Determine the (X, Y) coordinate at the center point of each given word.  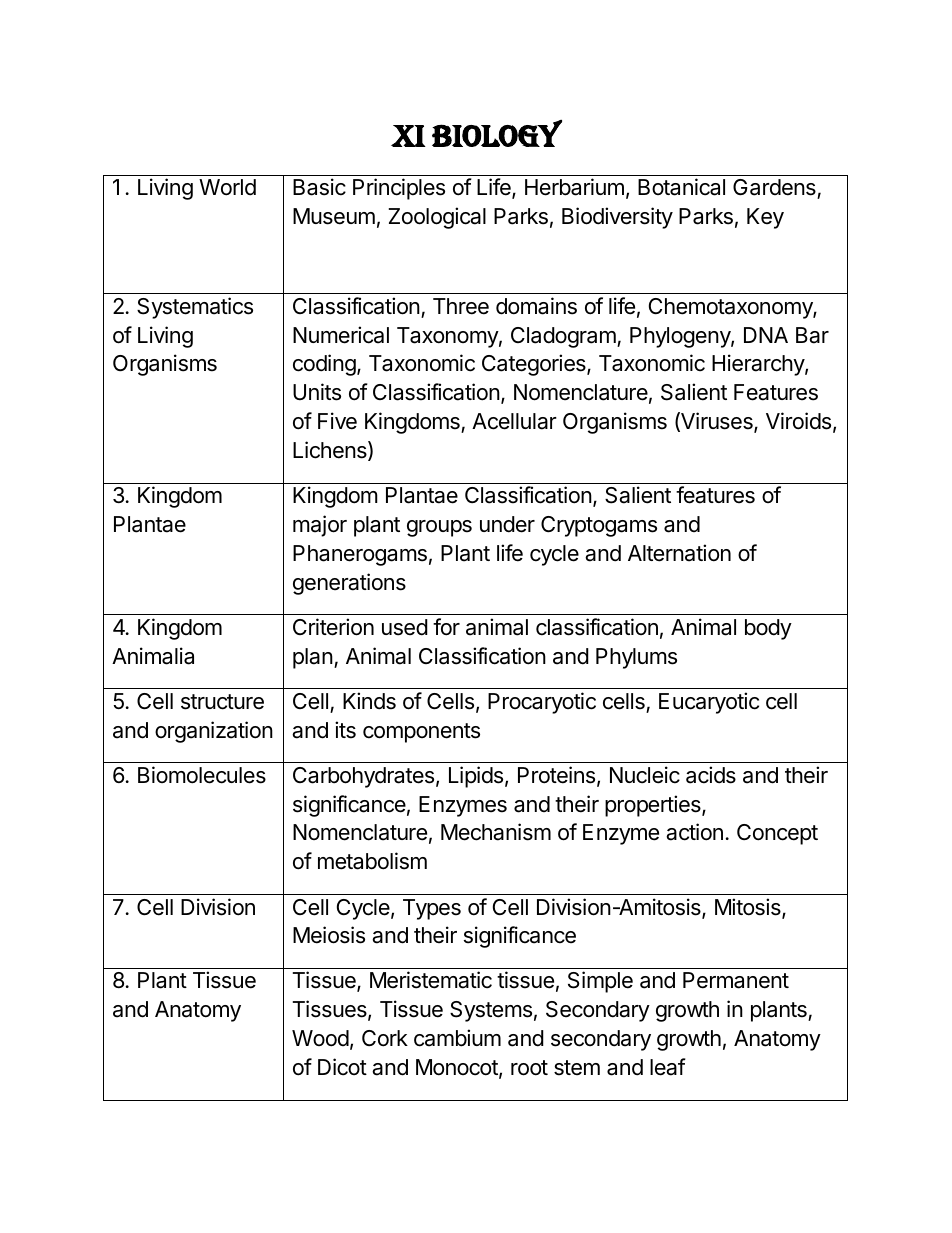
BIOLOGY (497, 133)
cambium (457, 1038)
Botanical (681, 187)
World (227, 187)
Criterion (333, 627)
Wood (320, 1038)
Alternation (679, 553)
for (446, 627)
